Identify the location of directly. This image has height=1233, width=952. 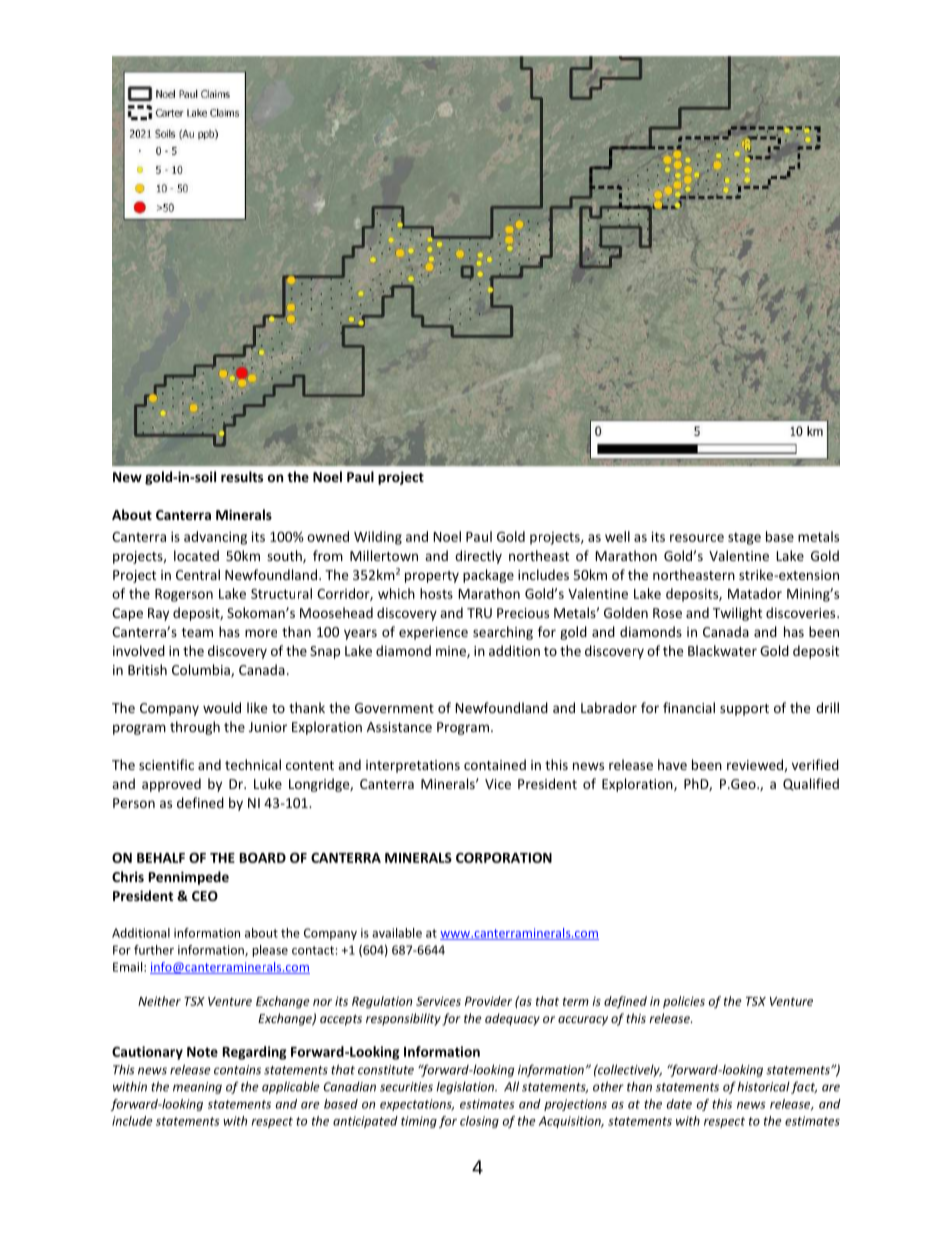
(478, 557).
